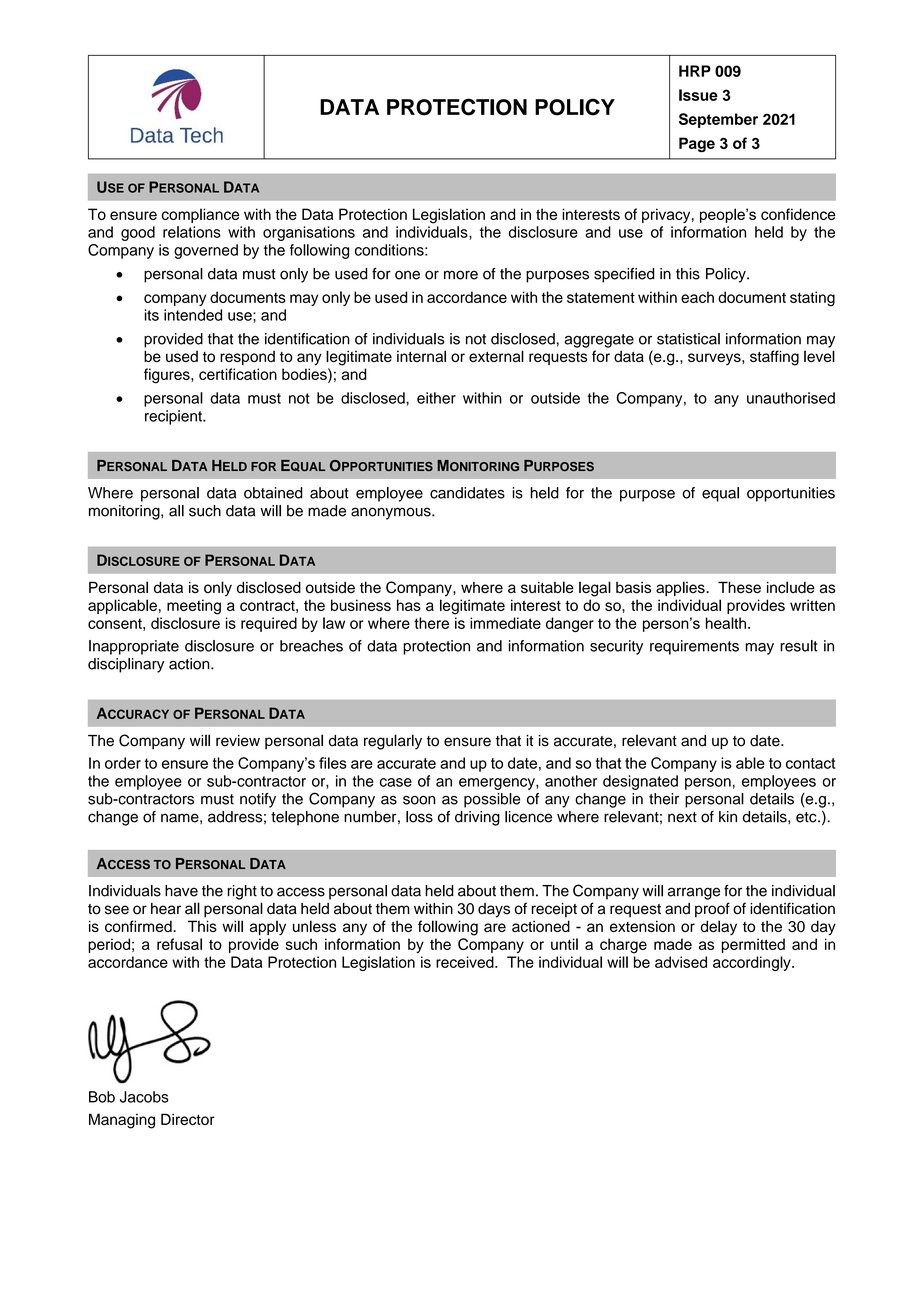  What do you see at coordinates (200, 215) in the page?
I see `compliance` at bounding box center [200, 215].
